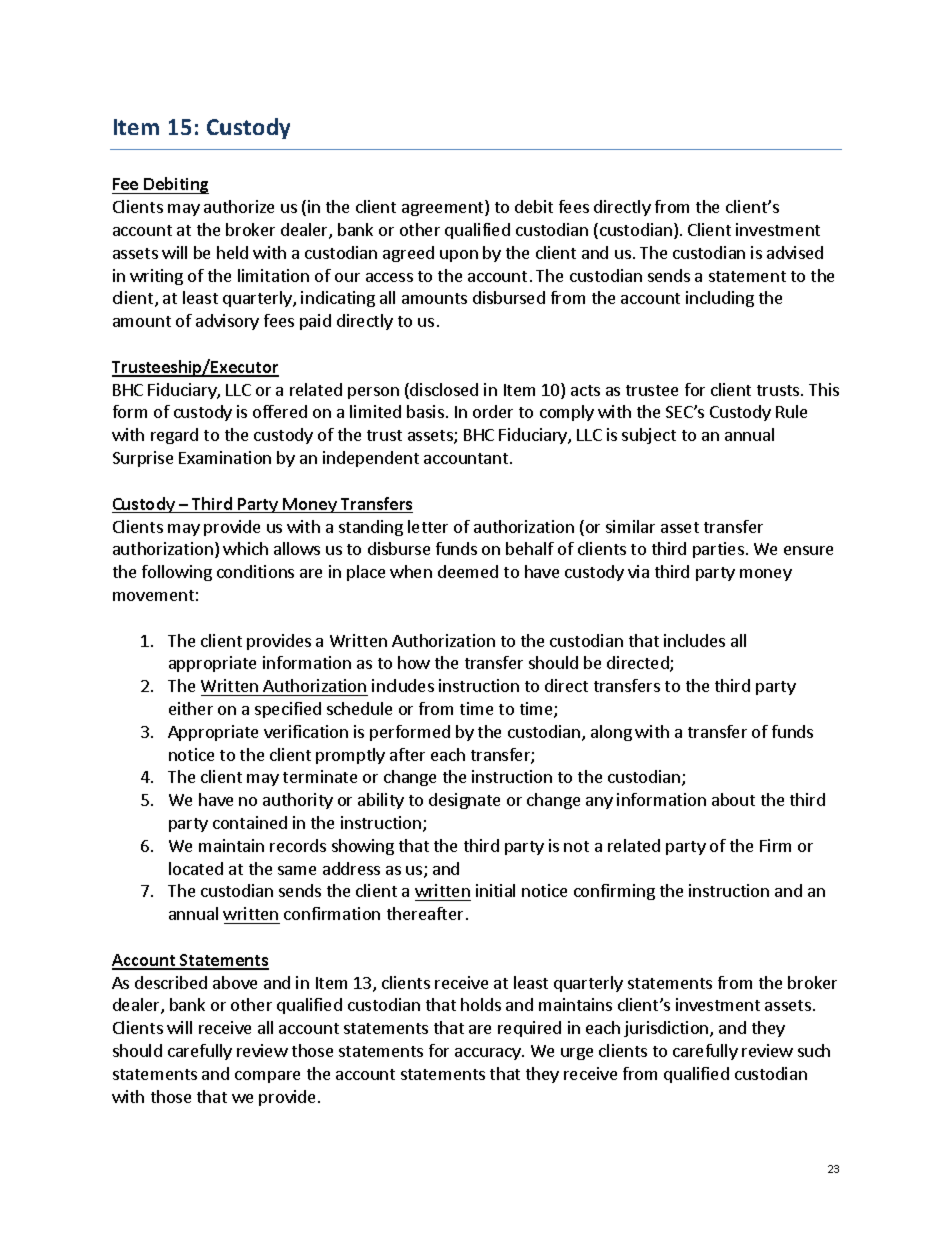 The height and width of the page is (1233, 952). I want to click on contained, so click(250, 822).
